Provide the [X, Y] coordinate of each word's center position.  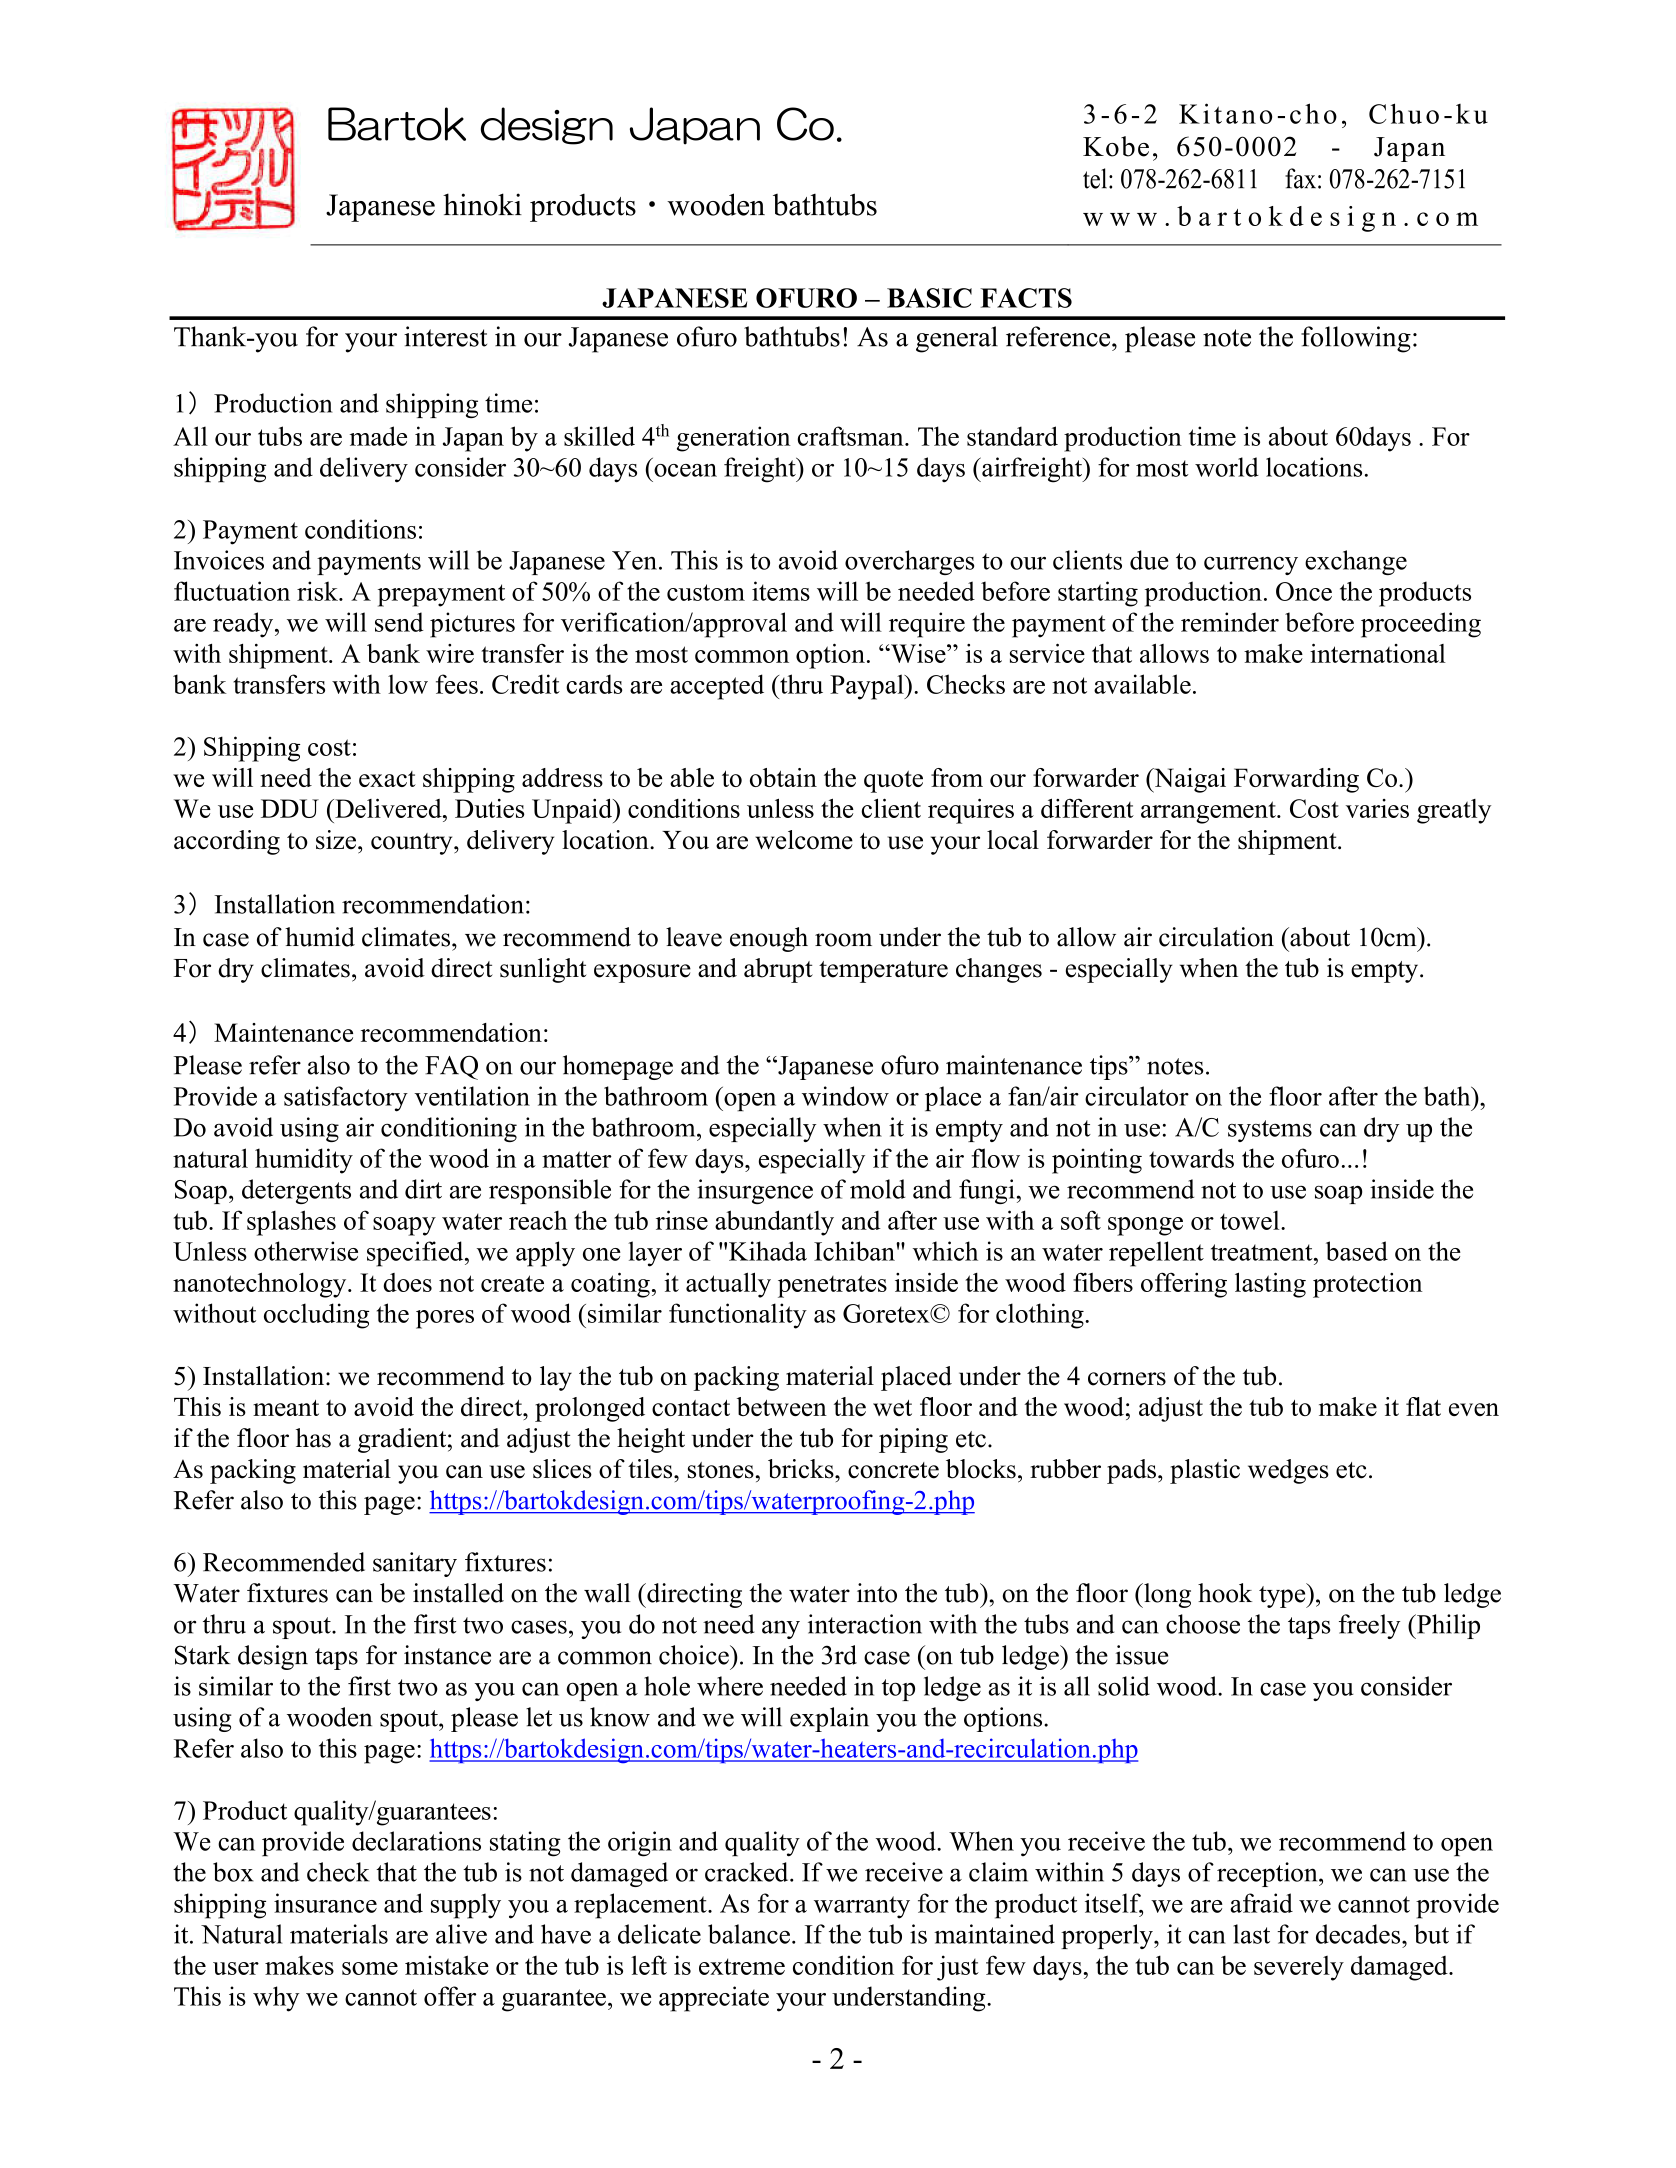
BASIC [929, 298]
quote [893, 781]
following [1356, 339]
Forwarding [1296, 780]
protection [1367, 1285]
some [370, 1968]
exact [387, 779]
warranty [862, 1907]
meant [286, 1408]
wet [892, 1408]
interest [445, 336]
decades [1359, 1934]
